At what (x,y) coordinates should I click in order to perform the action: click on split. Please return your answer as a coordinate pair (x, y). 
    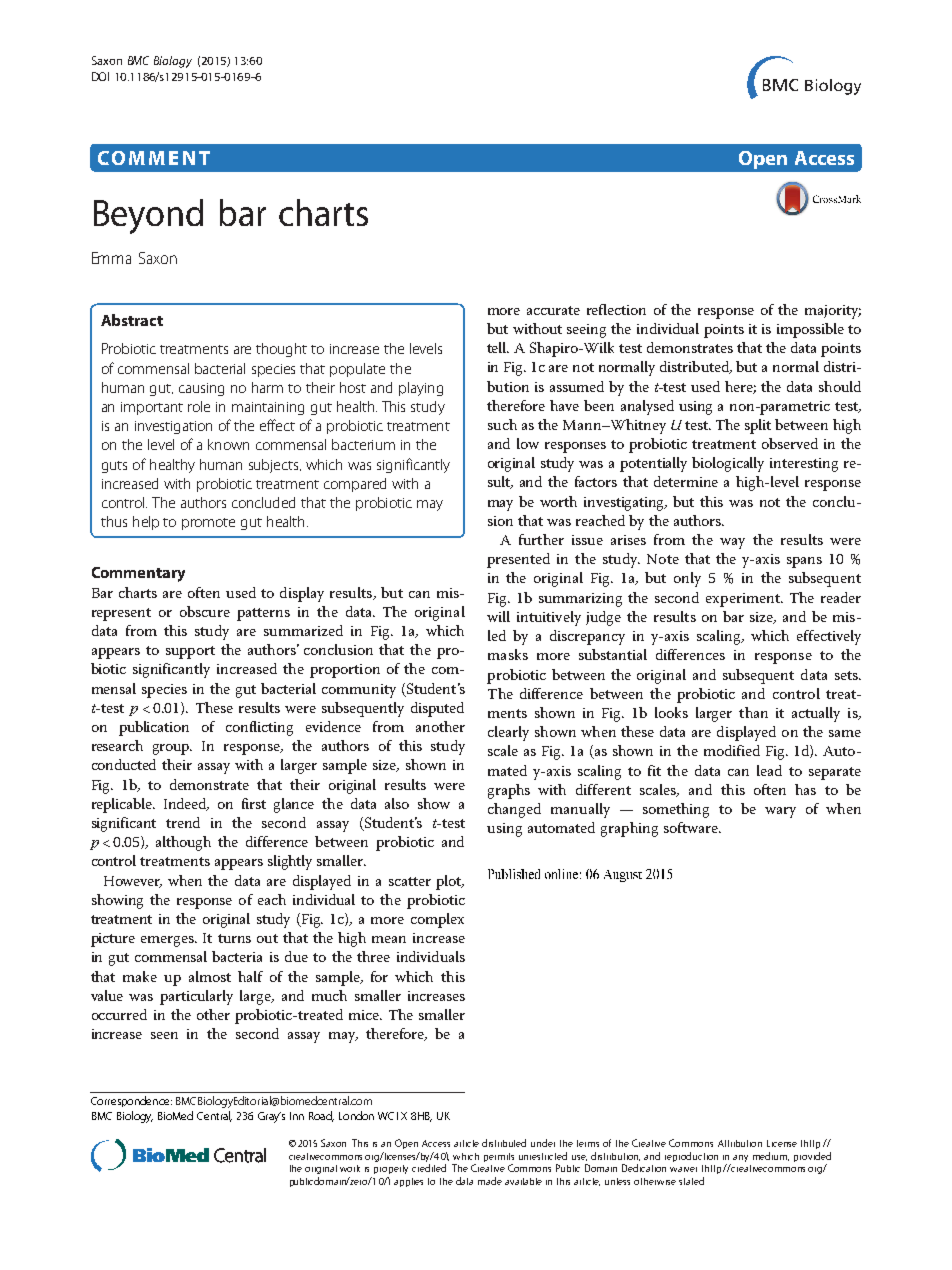
    Looking at the image, I should click on (758, 426).
